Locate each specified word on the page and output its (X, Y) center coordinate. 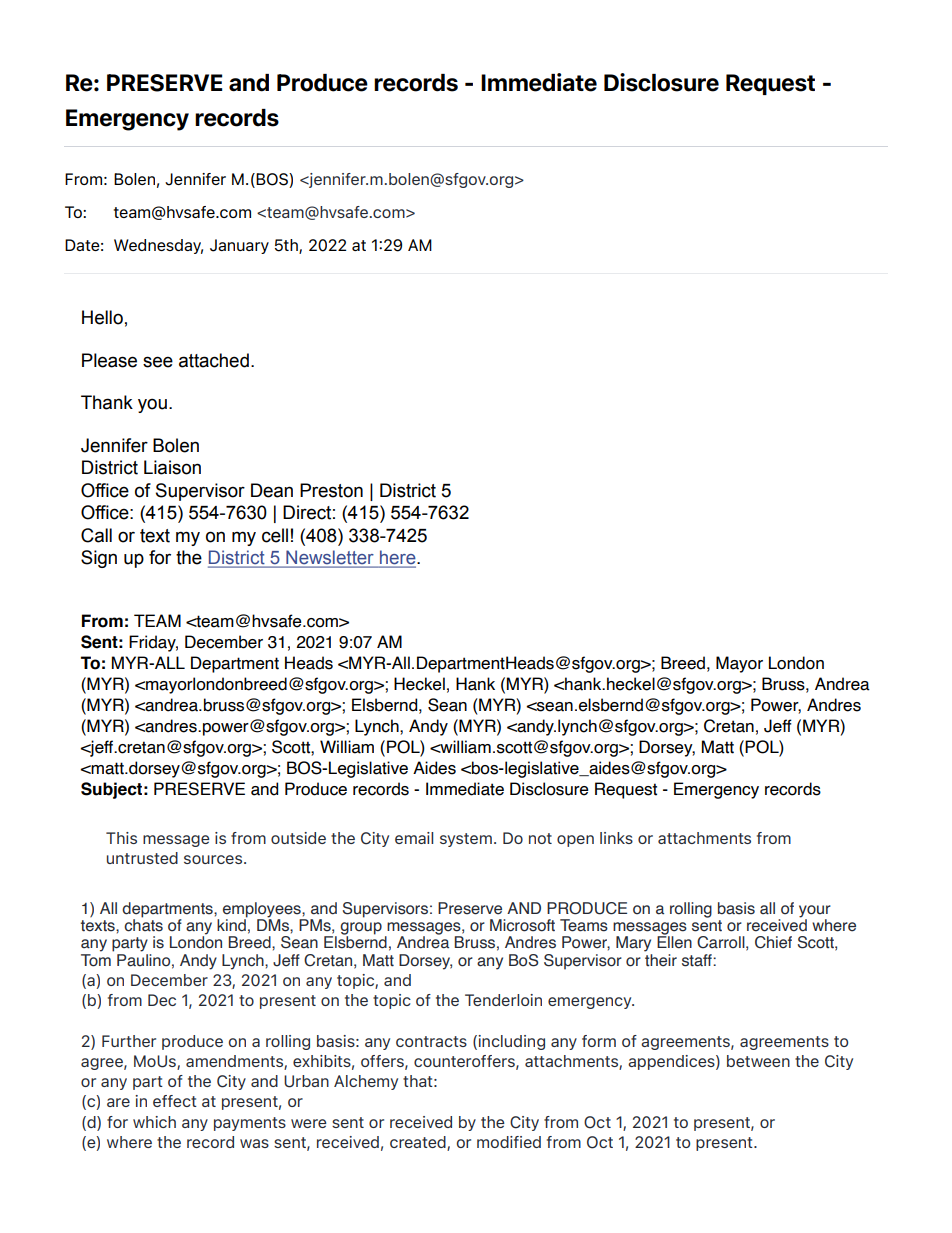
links (616, 838)
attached (214, 360)
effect (175, 1101)
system (466, 840)
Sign (99, 559)
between (758, 1061)
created (419, 1143)
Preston (331, 490)
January (239, 246)
